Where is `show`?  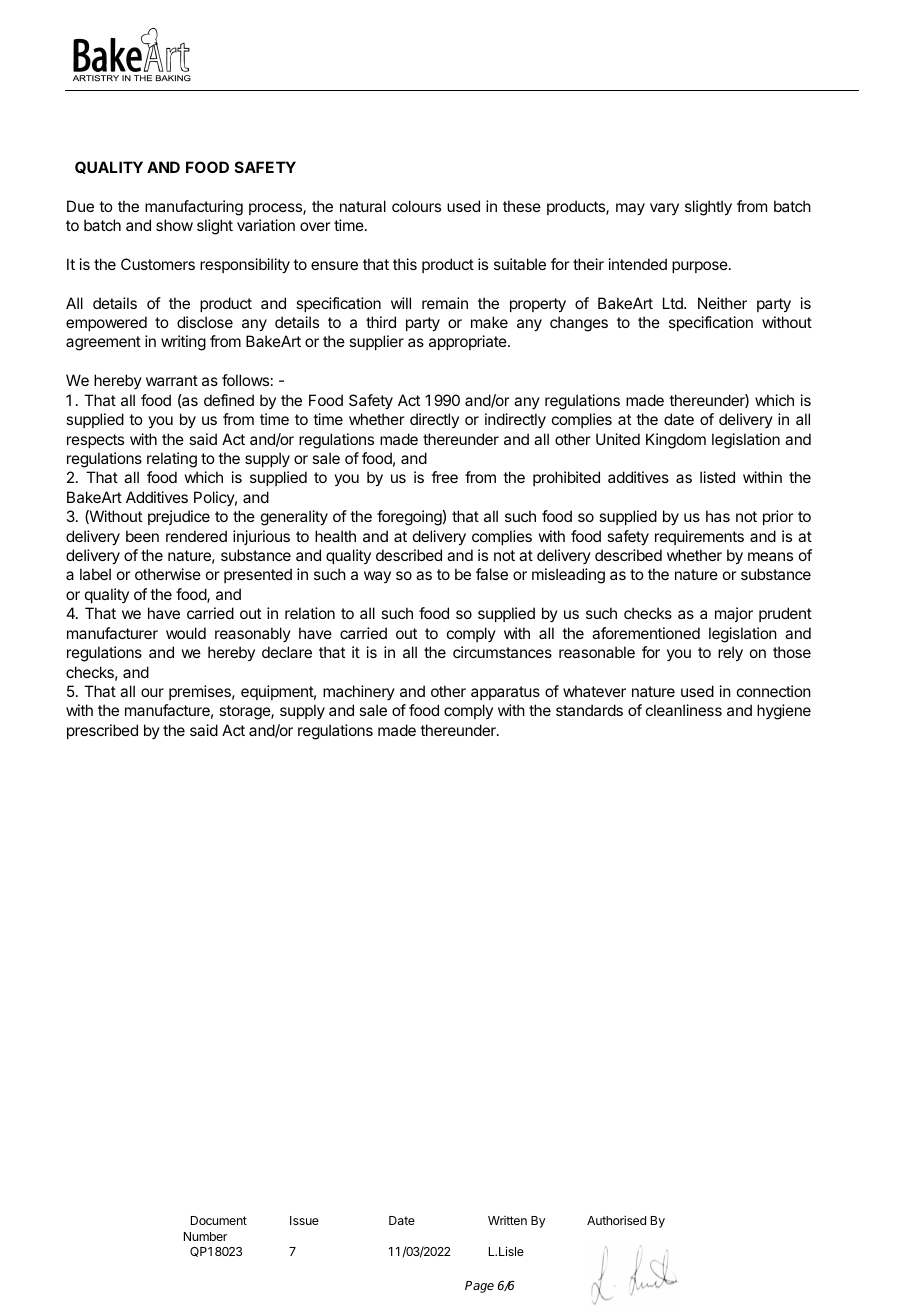
show is located at coordinates (174, 225).
